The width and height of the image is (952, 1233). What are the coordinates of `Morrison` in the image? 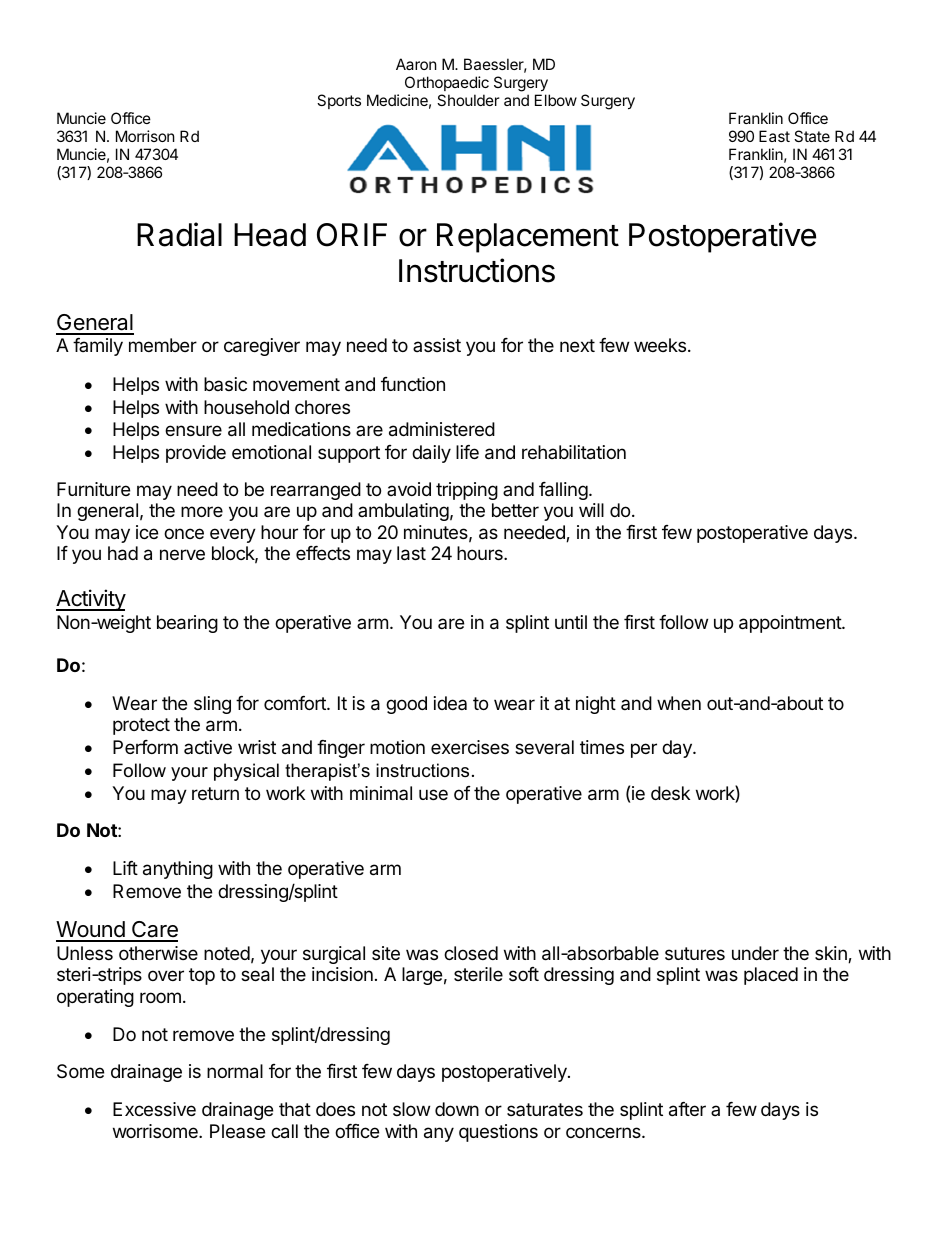 It's located at (145, 136).
